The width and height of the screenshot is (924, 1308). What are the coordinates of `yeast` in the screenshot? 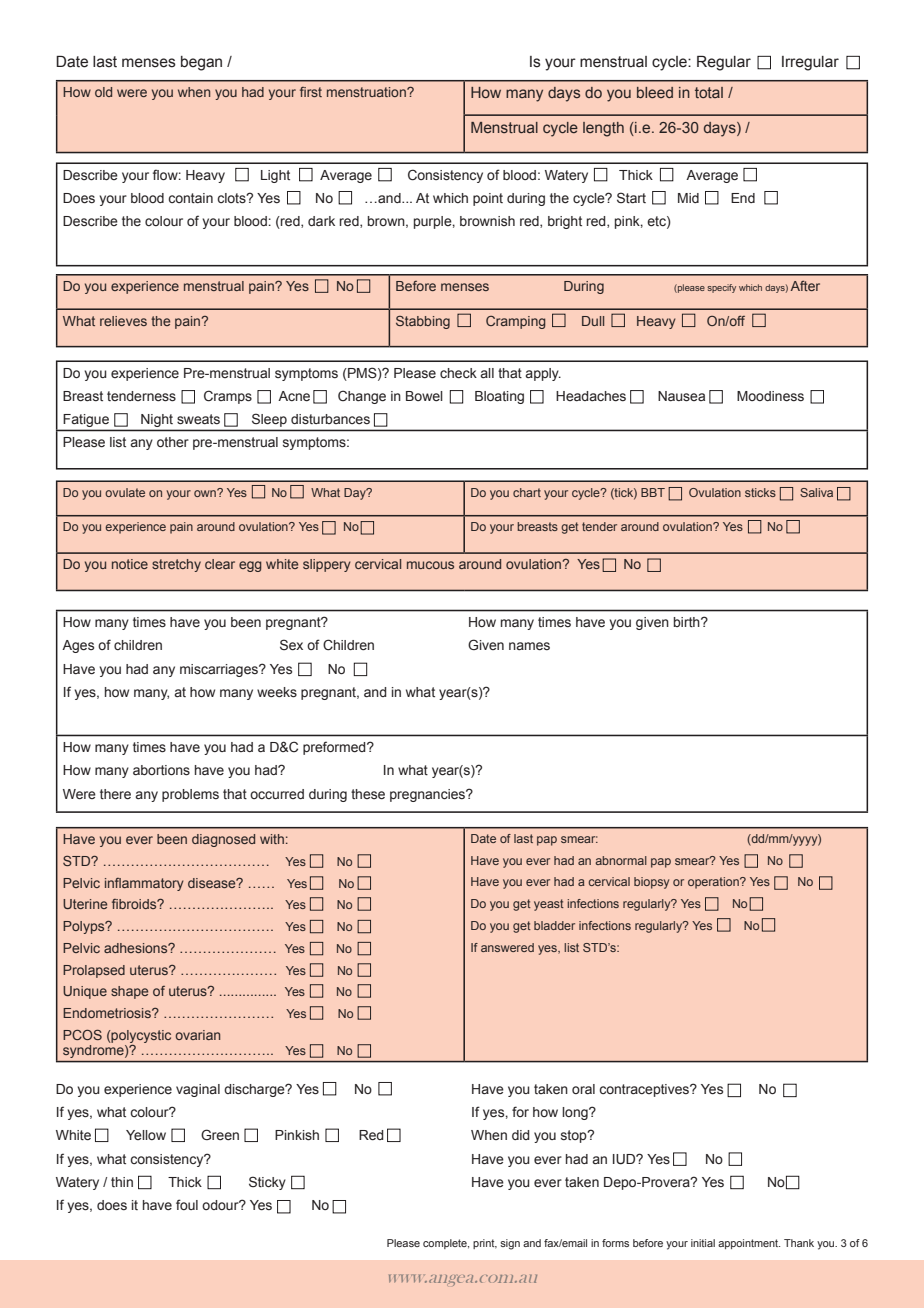 It's located at (549, 905).
